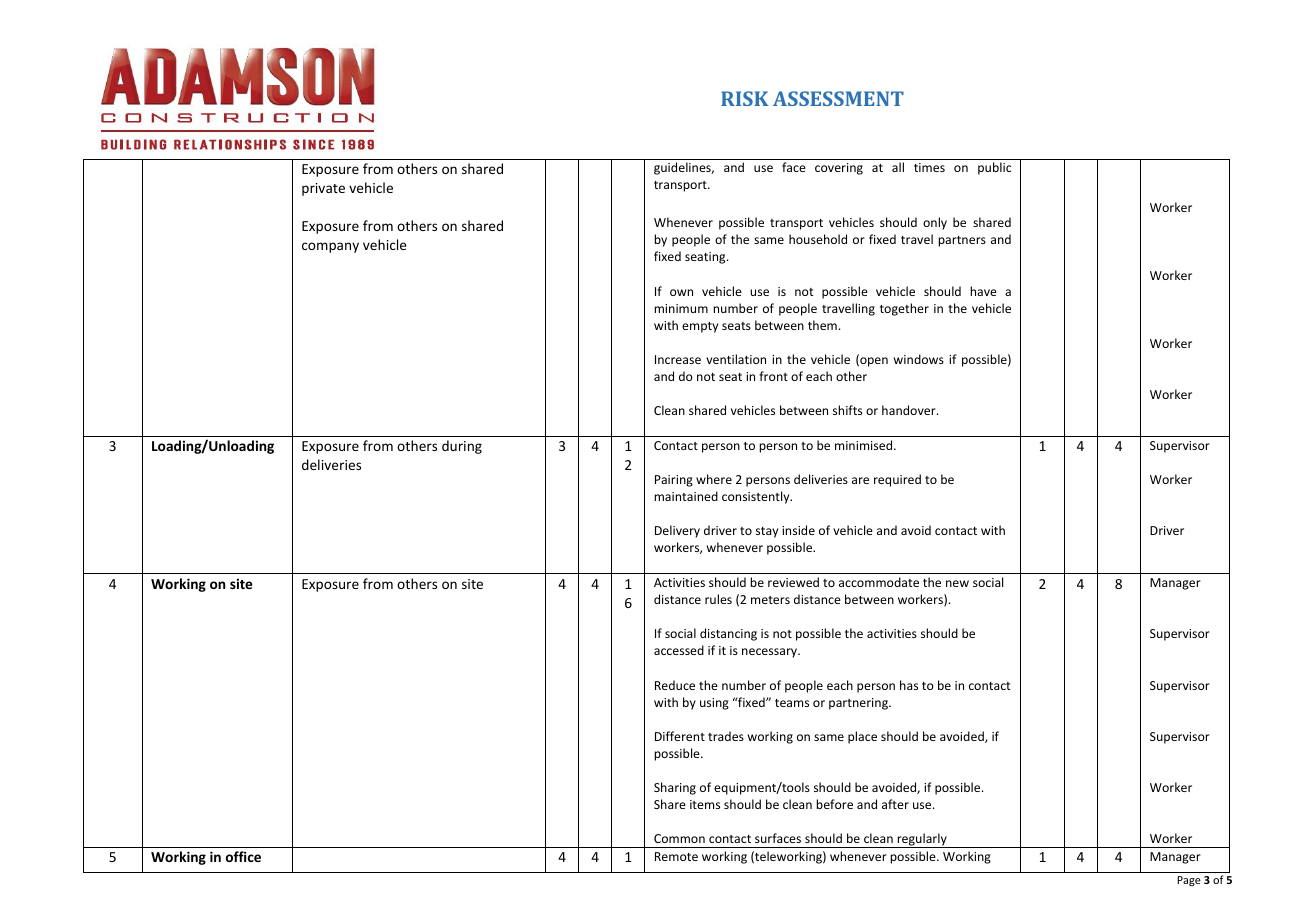 The image size is (1307, 924). What do you see at coordinates (909, 685) in the page?
I see `has` at bounding box center [909, 685].
